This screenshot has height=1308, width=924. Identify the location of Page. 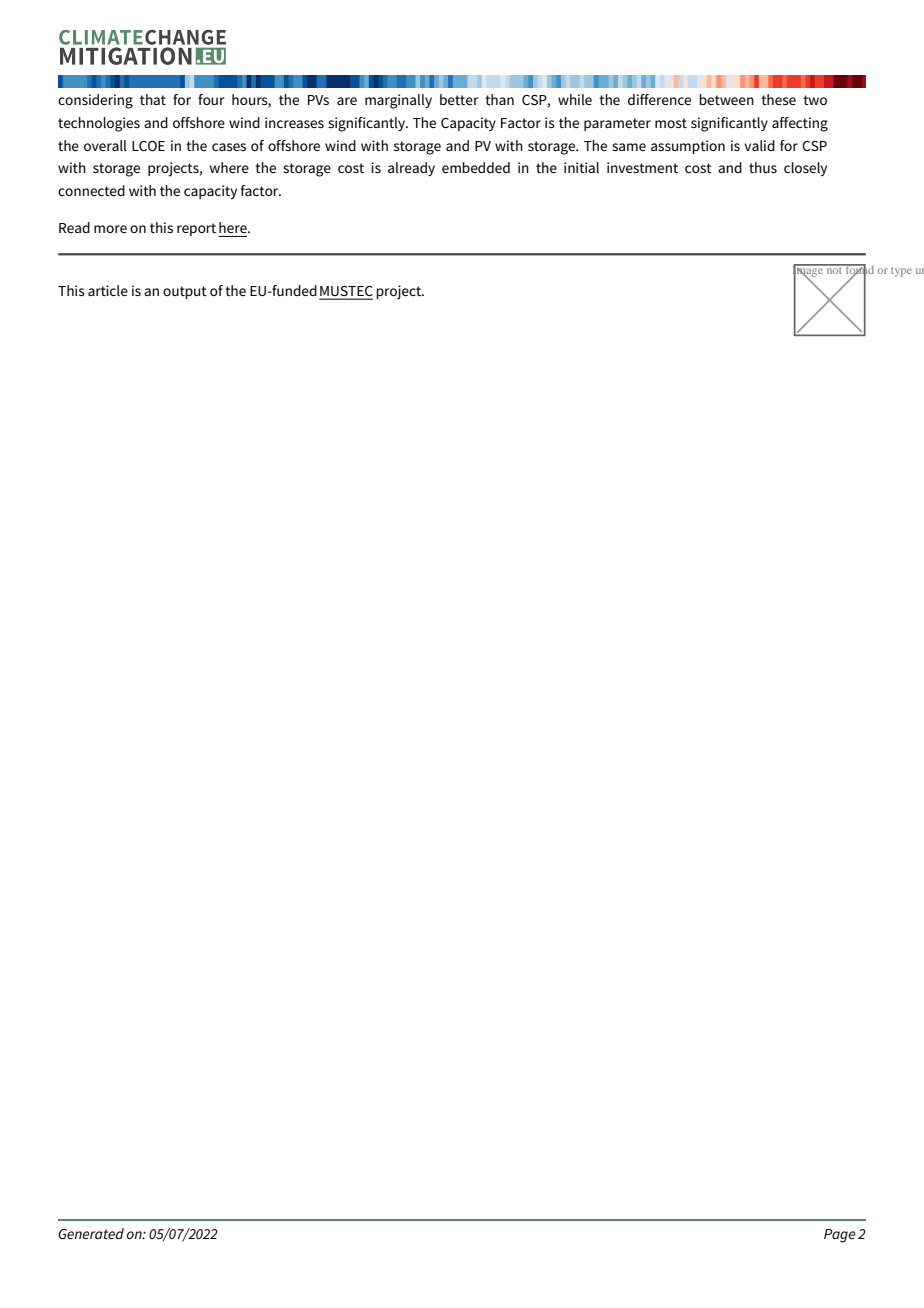
(840, 1236).
